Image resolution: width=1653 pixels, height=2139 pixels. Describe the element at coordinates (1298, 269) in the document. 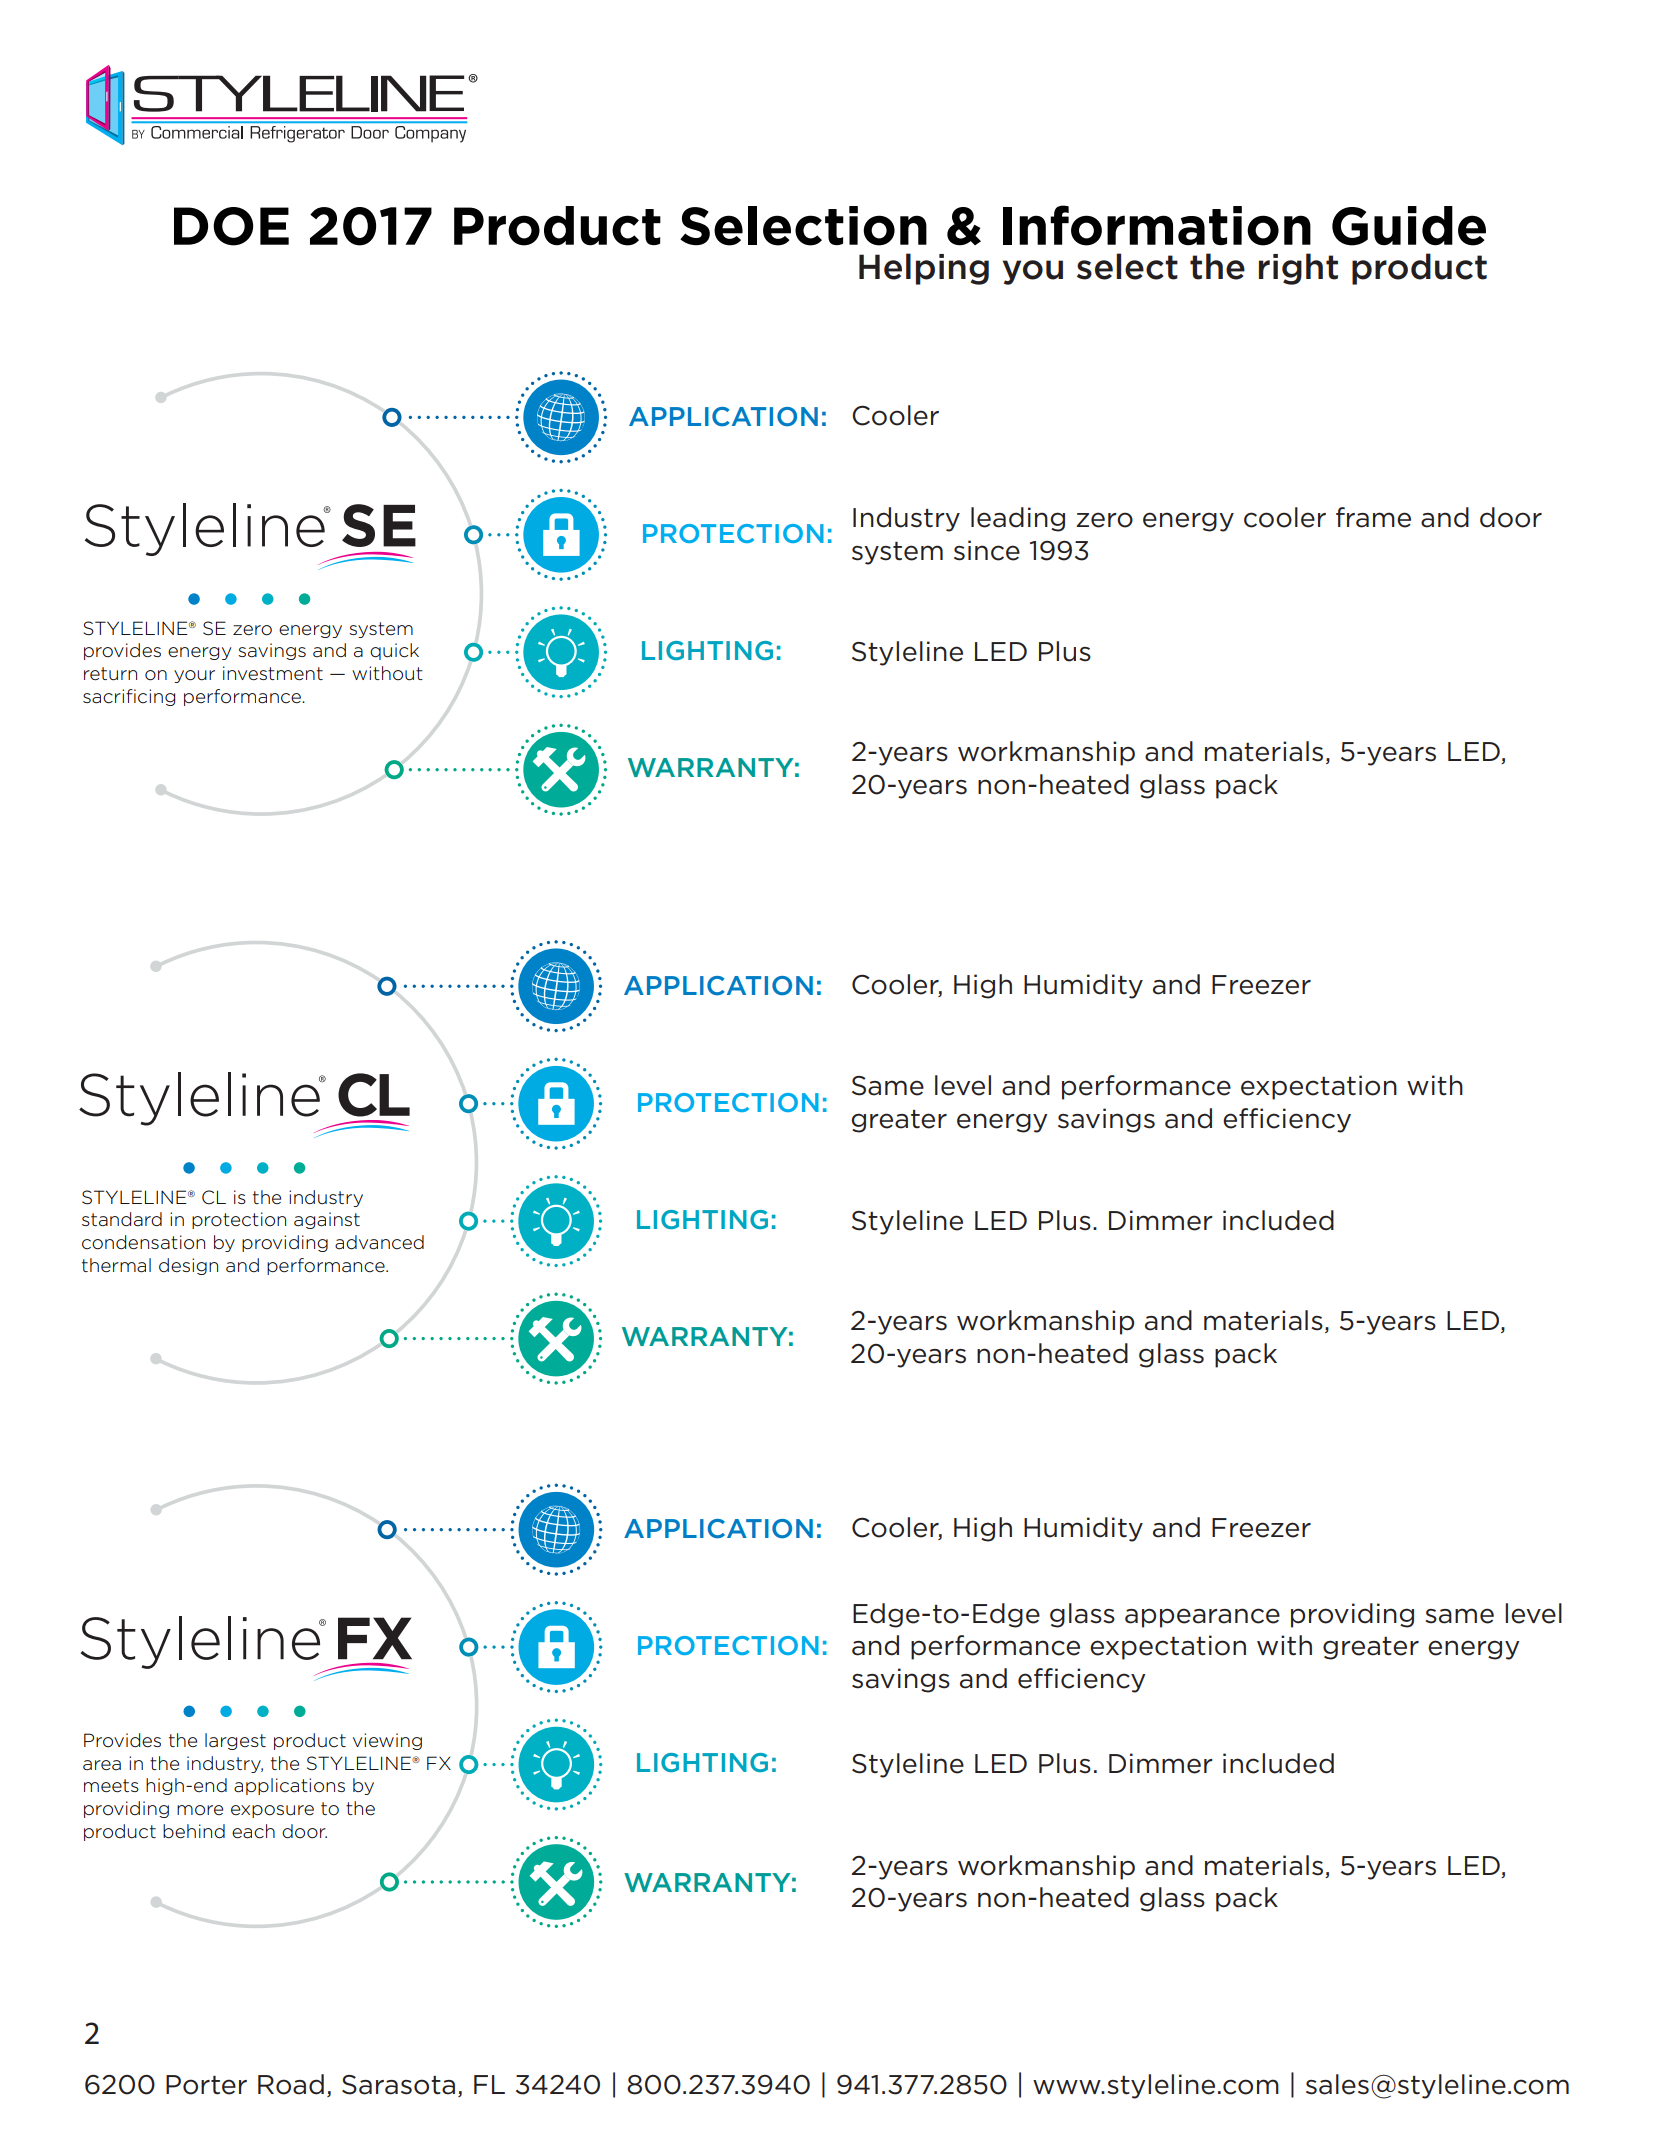

I see `right` at that location.
